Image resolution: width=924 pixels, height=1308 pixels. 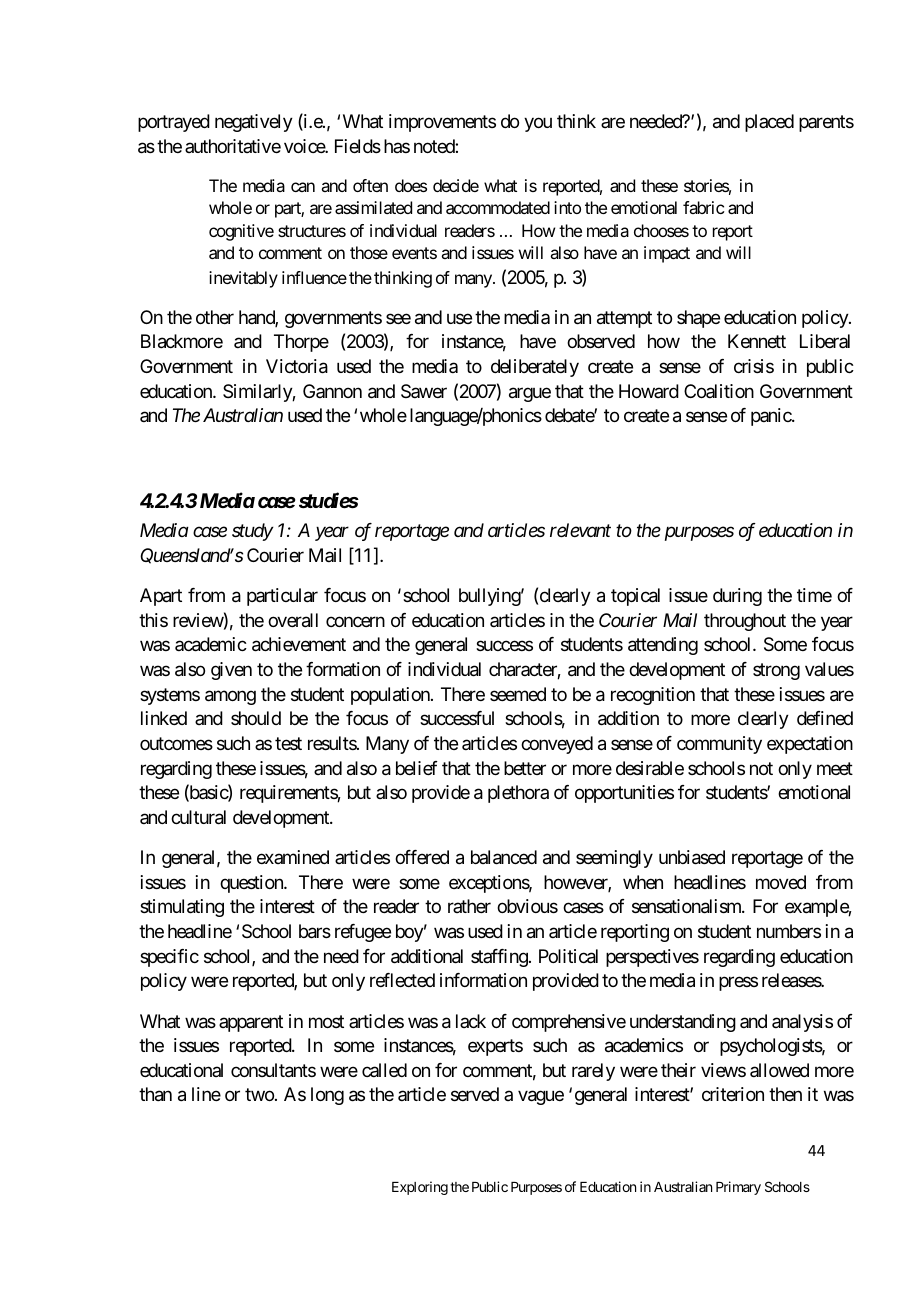 What do you see at coordinates (254, 123) in the page?
I see `negatively` at bounding box center [254, 123].
